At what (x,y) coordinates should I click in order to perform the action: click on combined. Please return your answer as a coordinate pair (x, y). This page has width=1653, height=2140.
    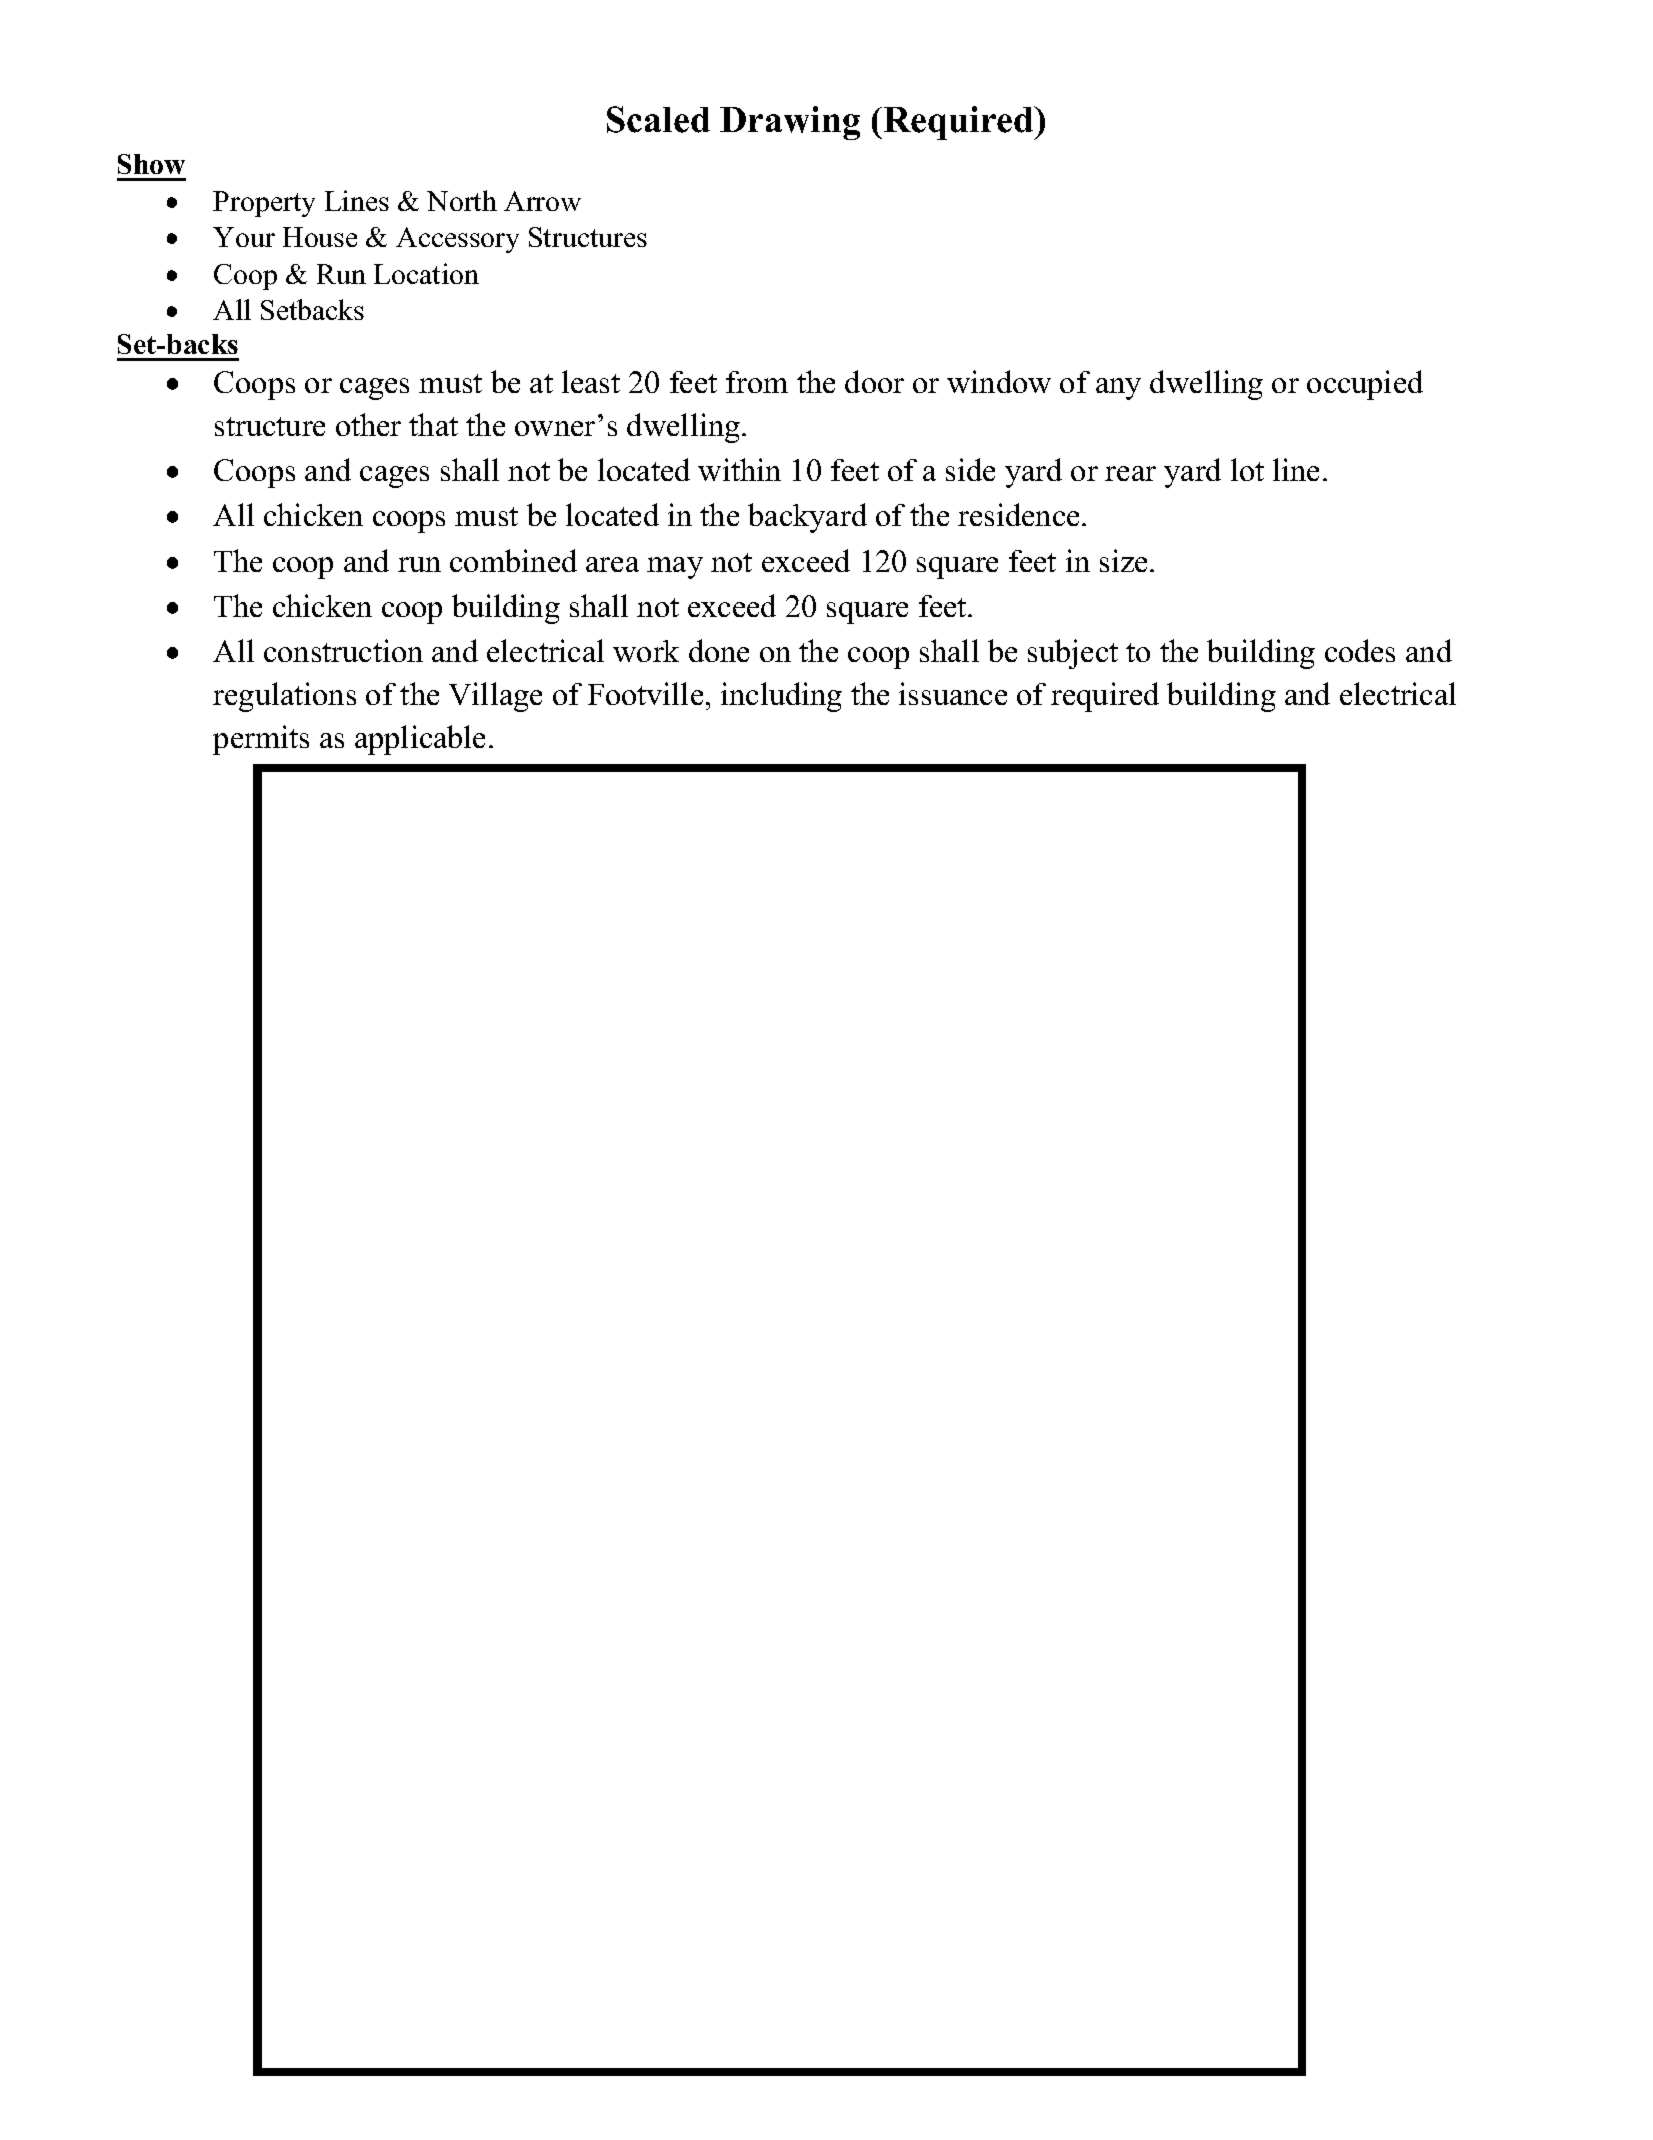
    Looking at the image, I should click on (513, 560).
